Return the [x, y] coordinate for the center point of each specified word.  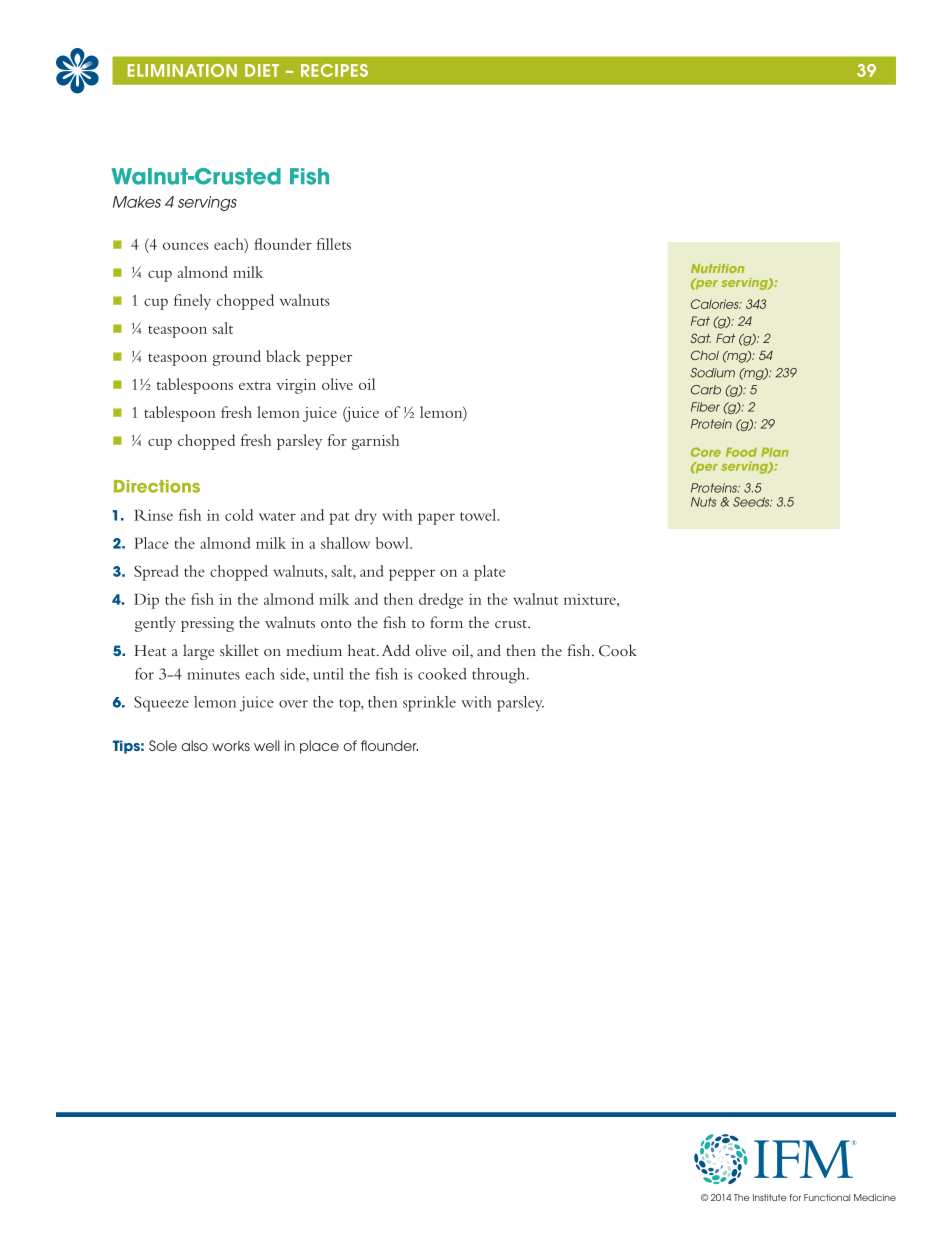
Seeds [752, 502]
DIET [262, 70]
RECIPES [334, 70]
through [500, 676]
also [195, 745]
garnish [375, 442]
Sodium [712, 373]
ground [237, 358]
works [231, 745]
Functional [827, 1197]
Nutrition [717, 268]
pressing [207, 624]
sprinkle [429, 704]
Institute [770, 1197]
